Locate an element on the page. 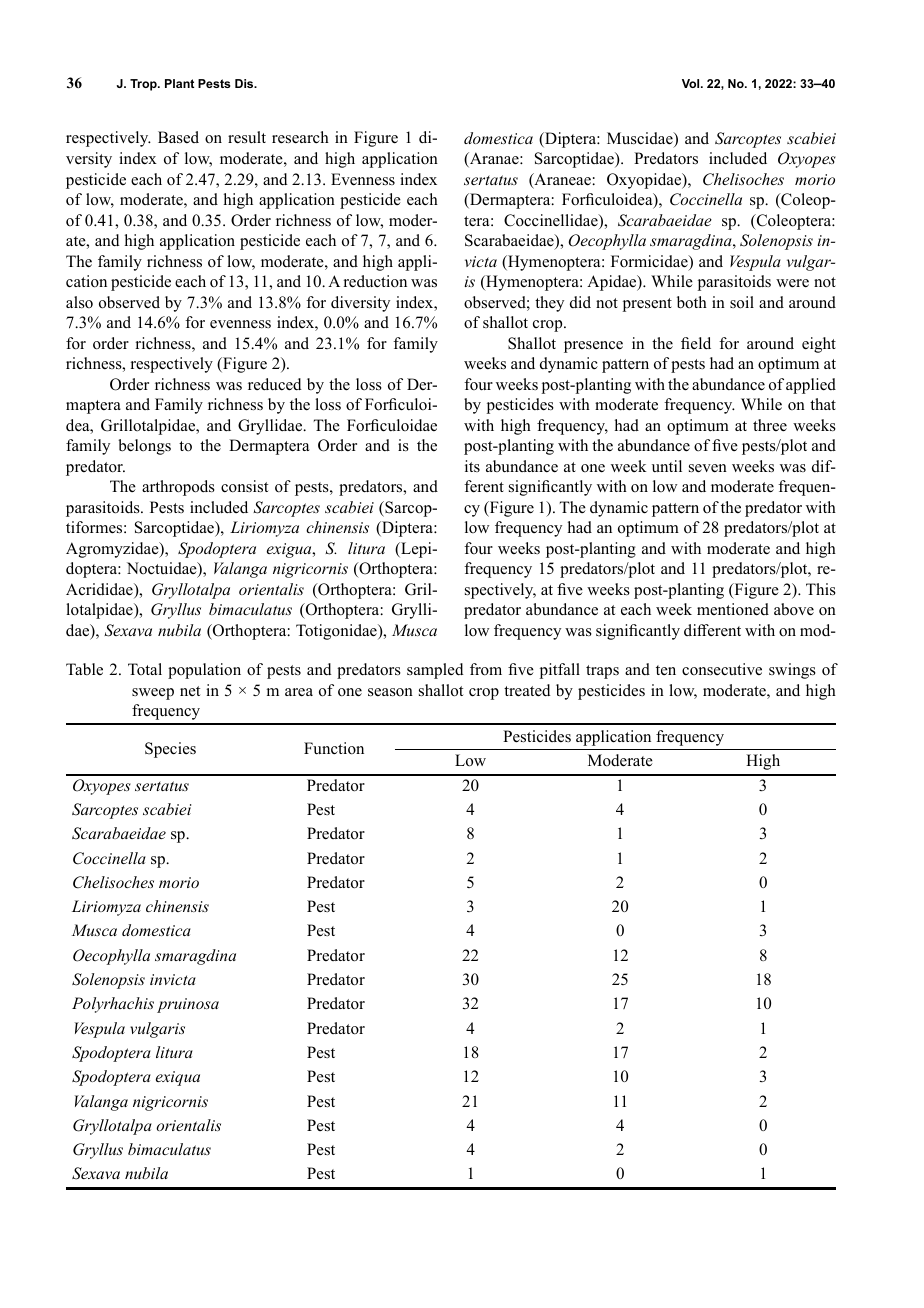  its is located at coordinates (472, 466).
